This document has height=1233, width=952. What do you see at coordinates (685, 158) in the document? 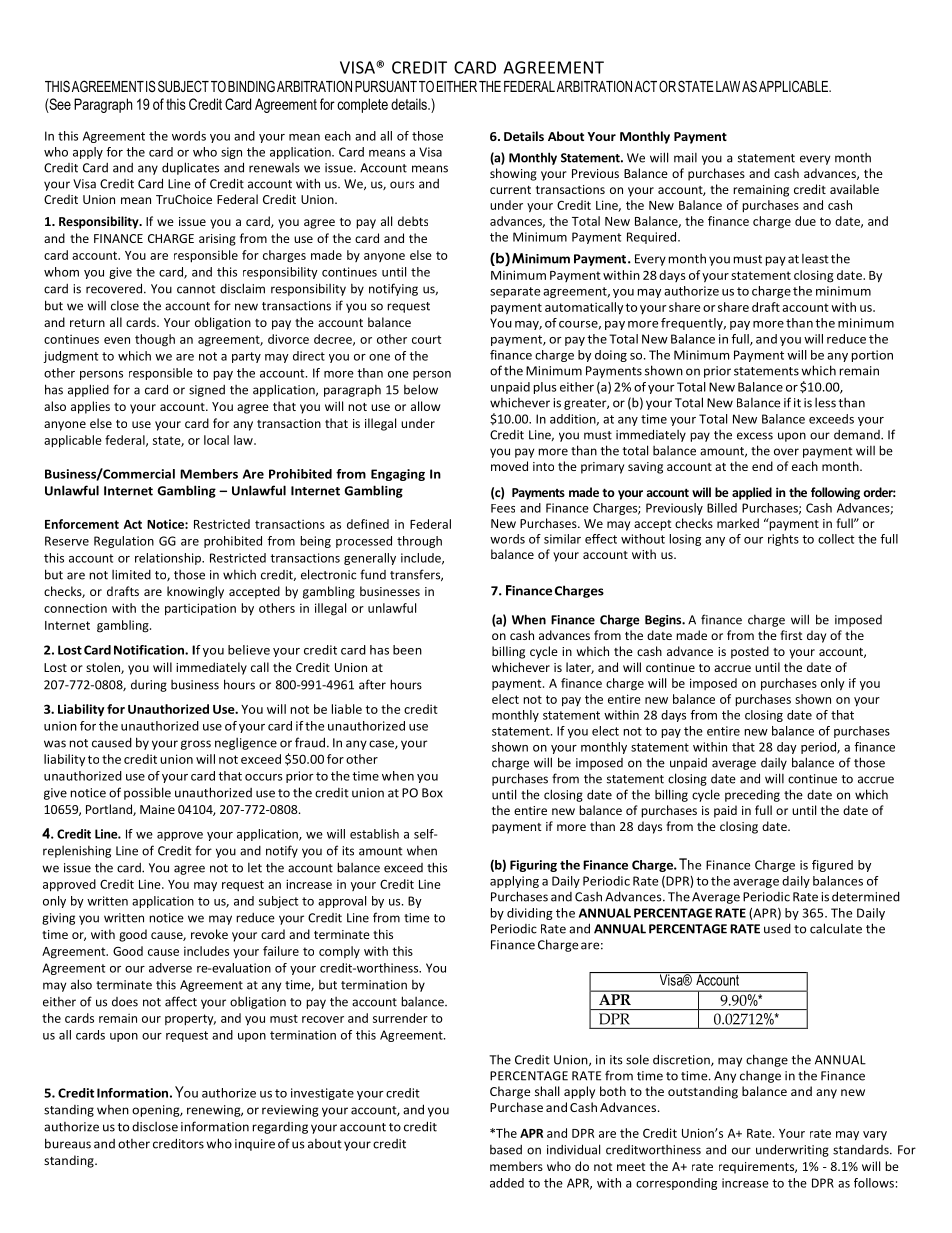
I see `mail` at bounding box center [685, 158].
